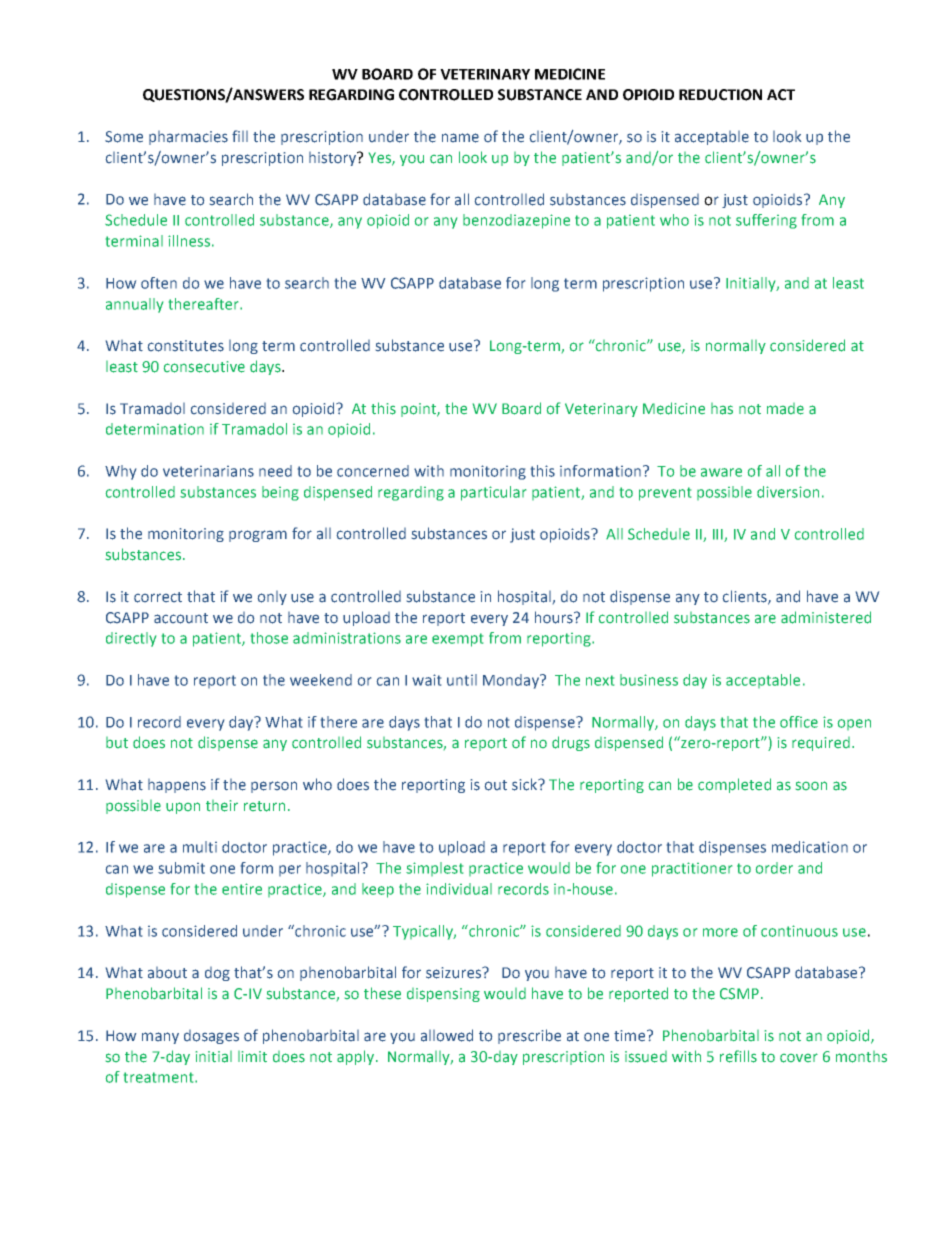  What do you see at coordinates (208, 471) in the screenshot?
I see `veterinarians` at bounding box center [208, 471].
